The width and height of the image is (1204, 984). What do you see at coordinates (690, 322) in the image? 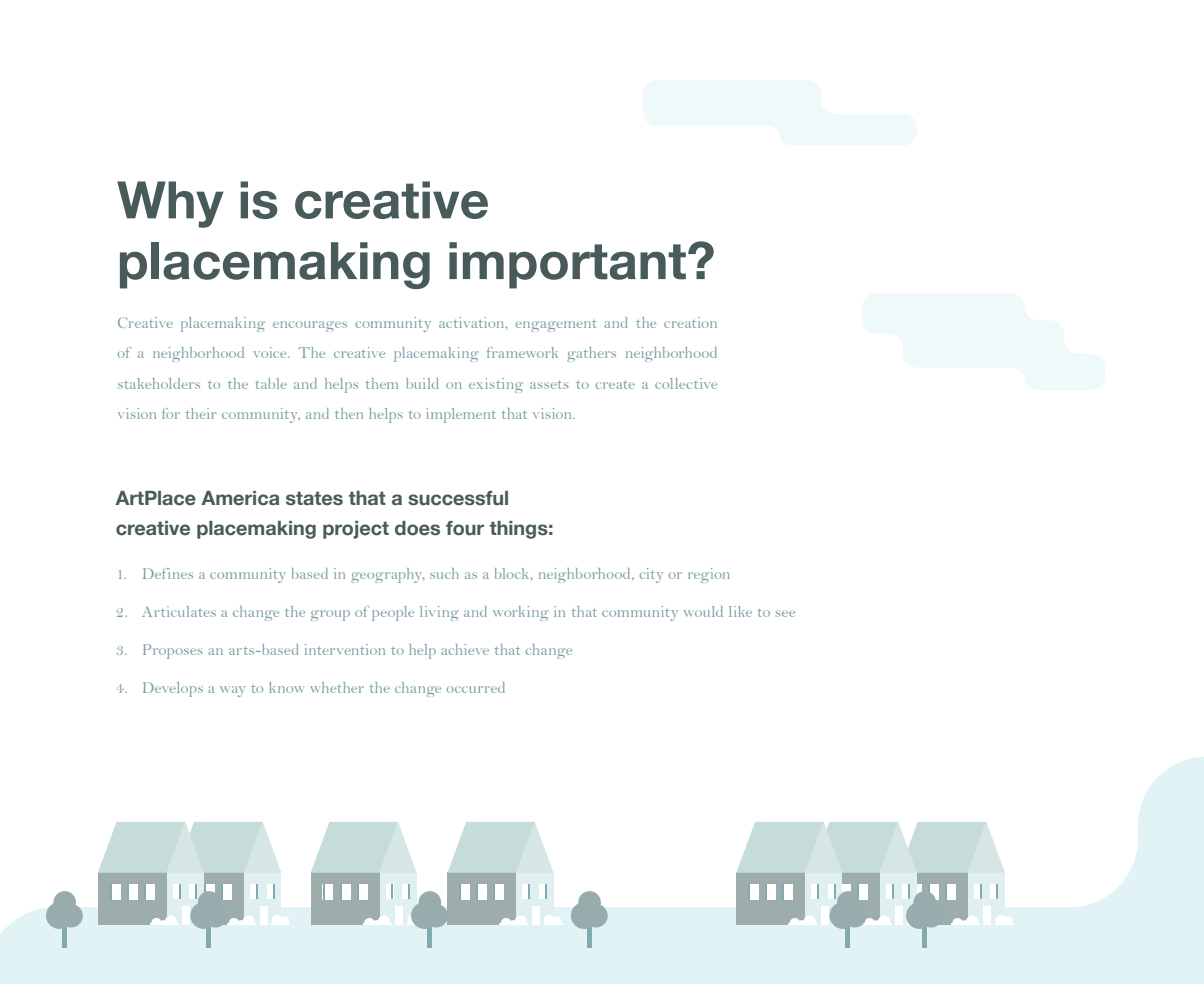
I see `creation` at bounding box center [690, 322].
